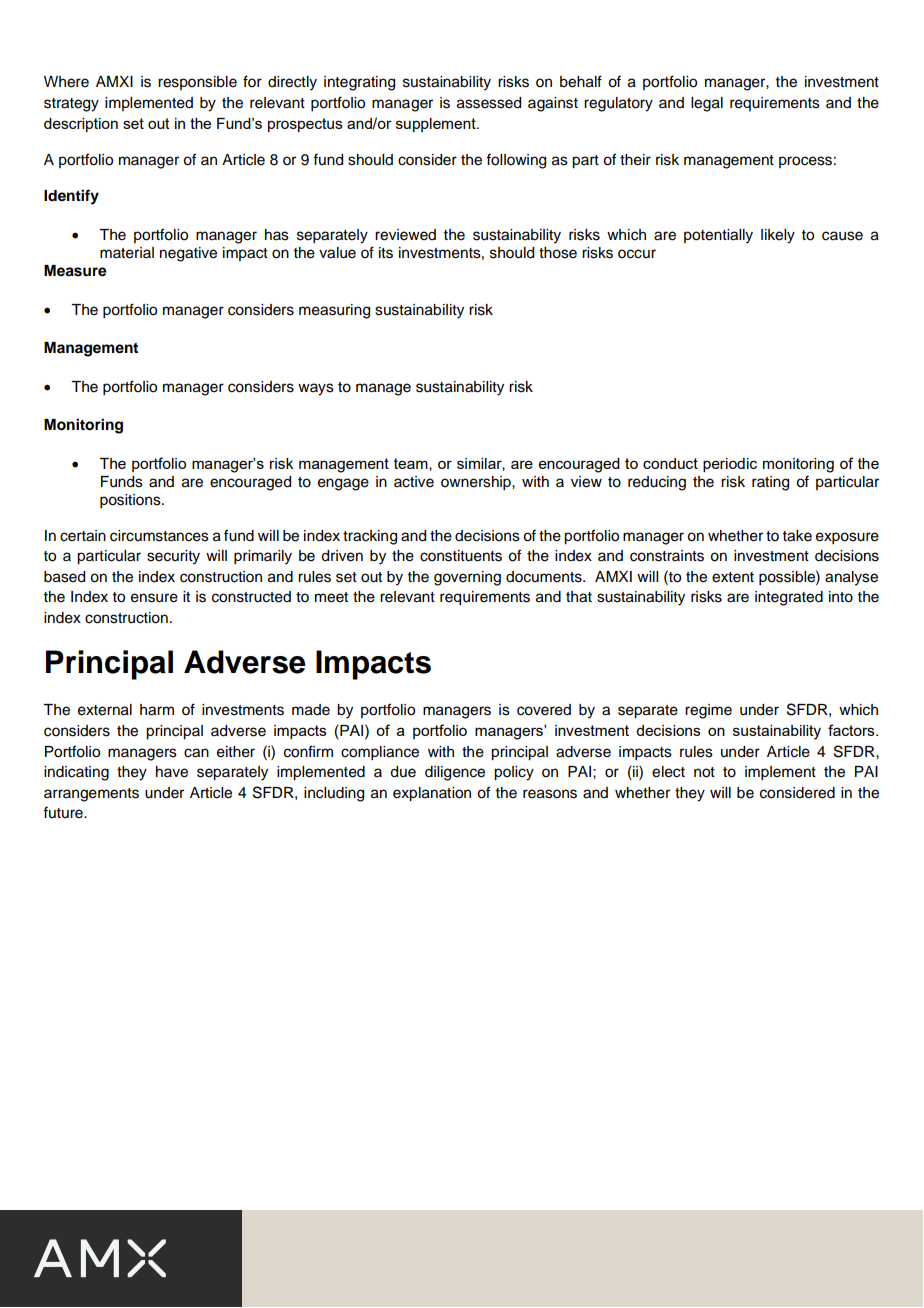  What do you see at coordinates (131, 501) in the screenshot?
I see `positions` at bounding box center [131, 501].
